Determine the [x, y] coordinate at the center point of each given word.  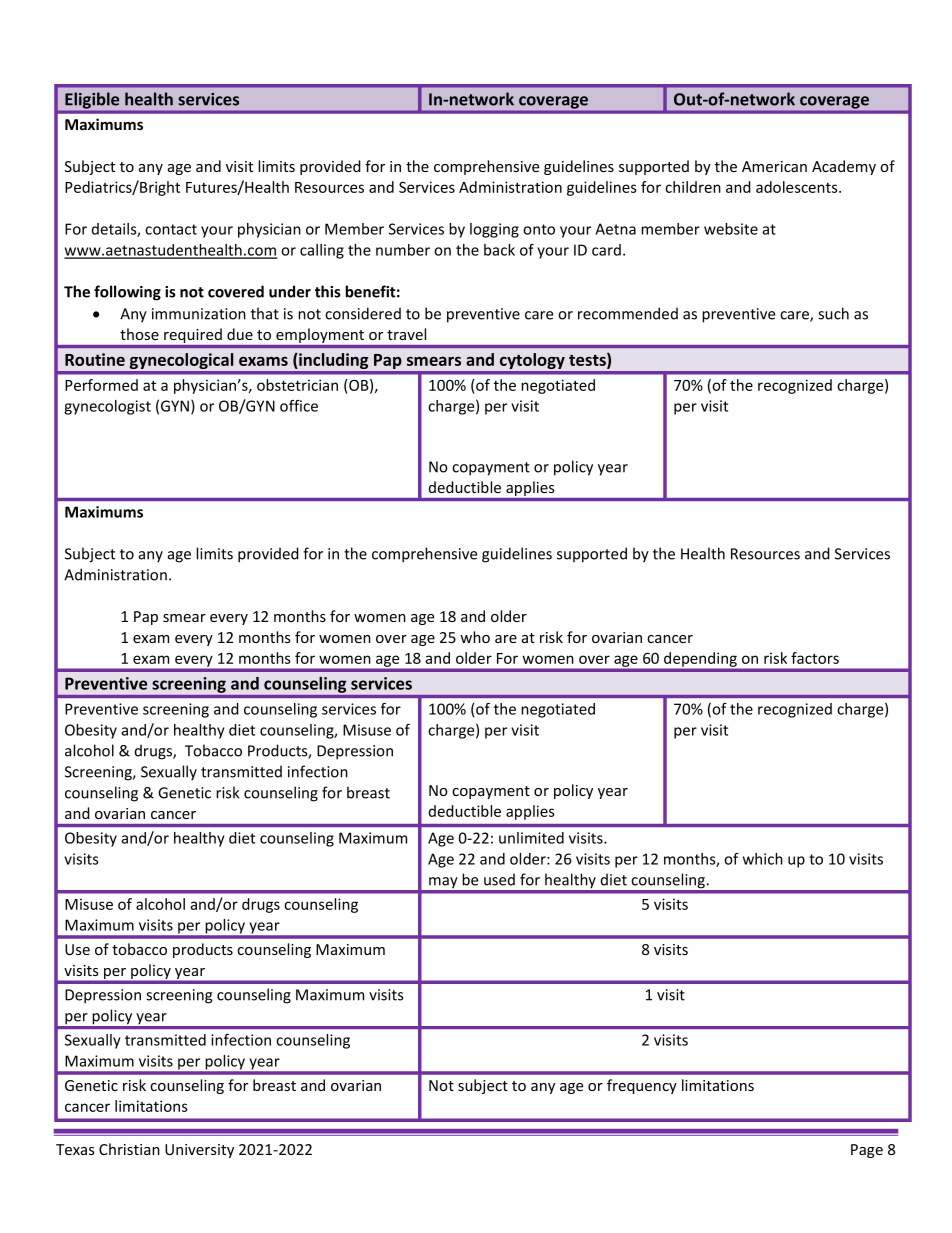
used [499, 879]
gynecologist [107, 407]
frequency [642, 1086]
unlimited [531, 838]
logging [494, 230]
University [199, 1151]
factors [815, 658]
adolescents [798, 187]
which [763, 859]
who [475, 637]
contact [171, 229]
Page [867, 1151]
